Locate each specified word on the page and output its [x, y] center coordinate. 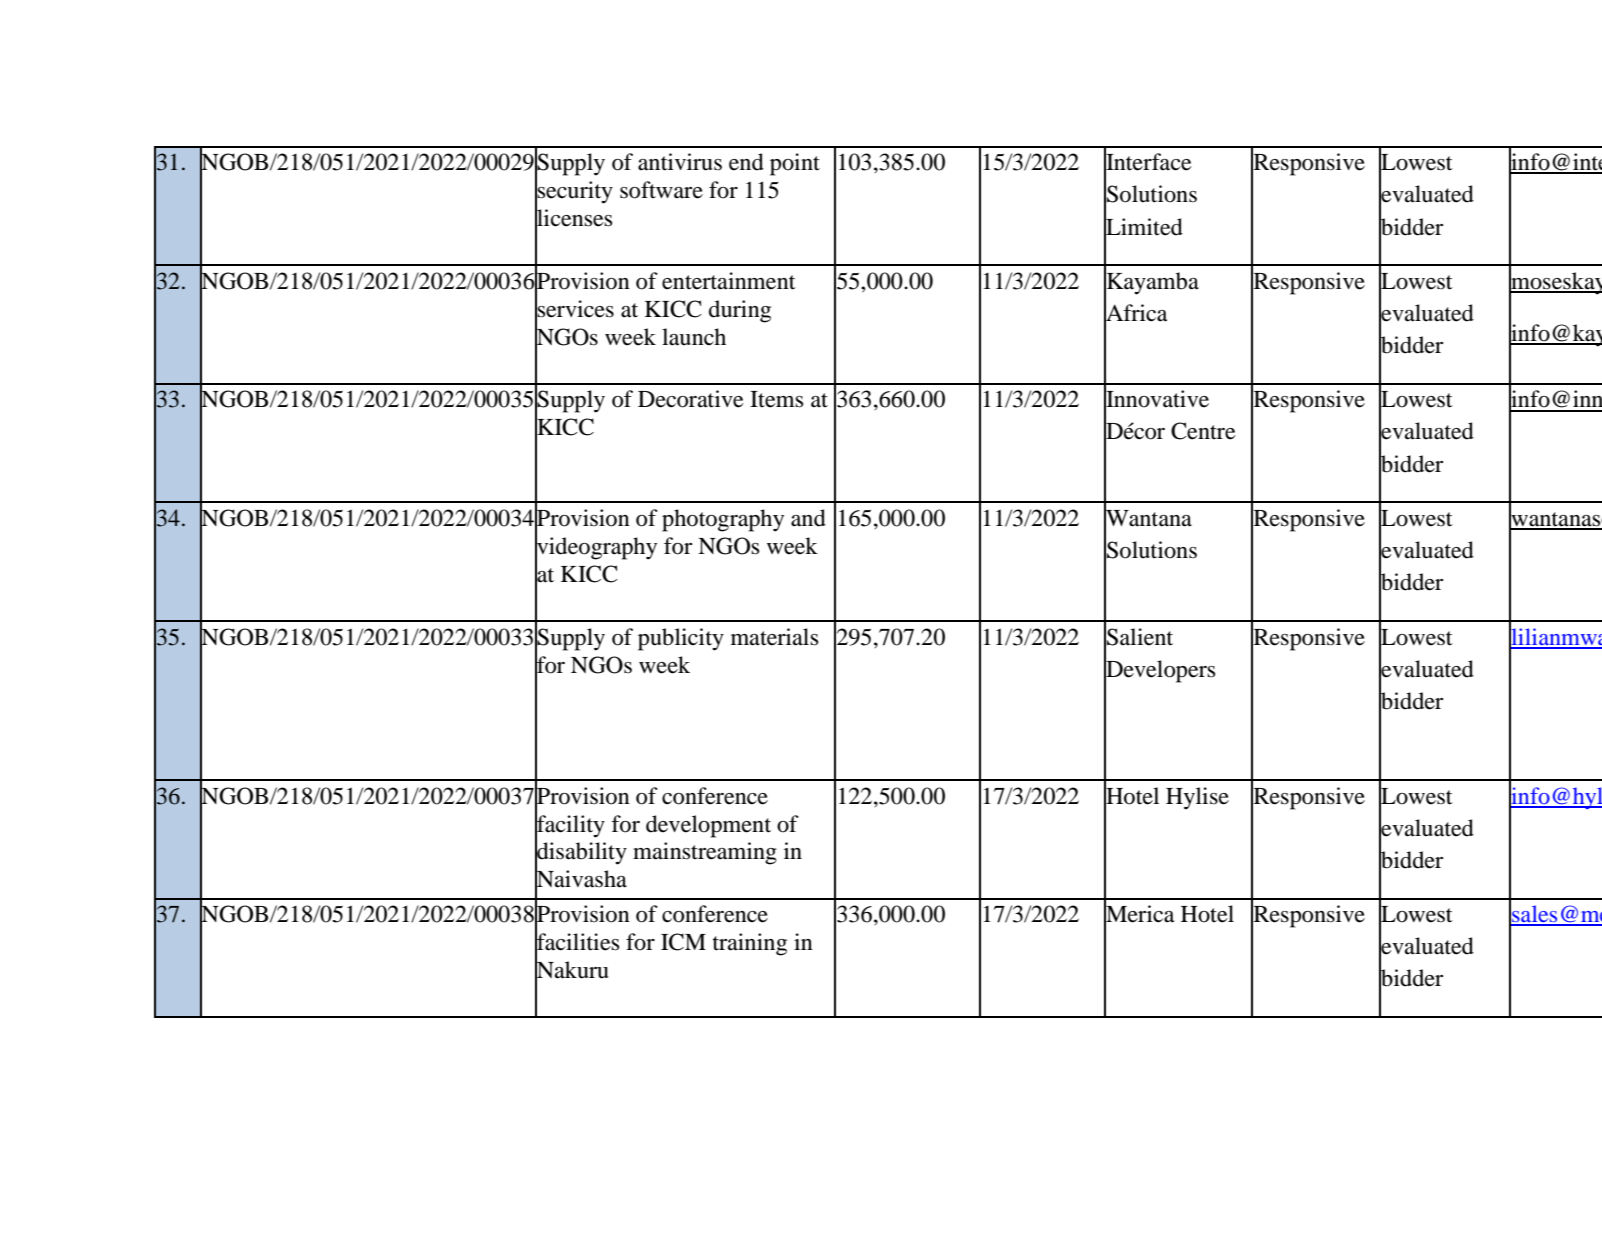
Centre [1203, 431]
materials [774, 637]
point [795, 164]
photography [723, 520]
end [746, 162]
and [808, 518]
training [750, 944]
